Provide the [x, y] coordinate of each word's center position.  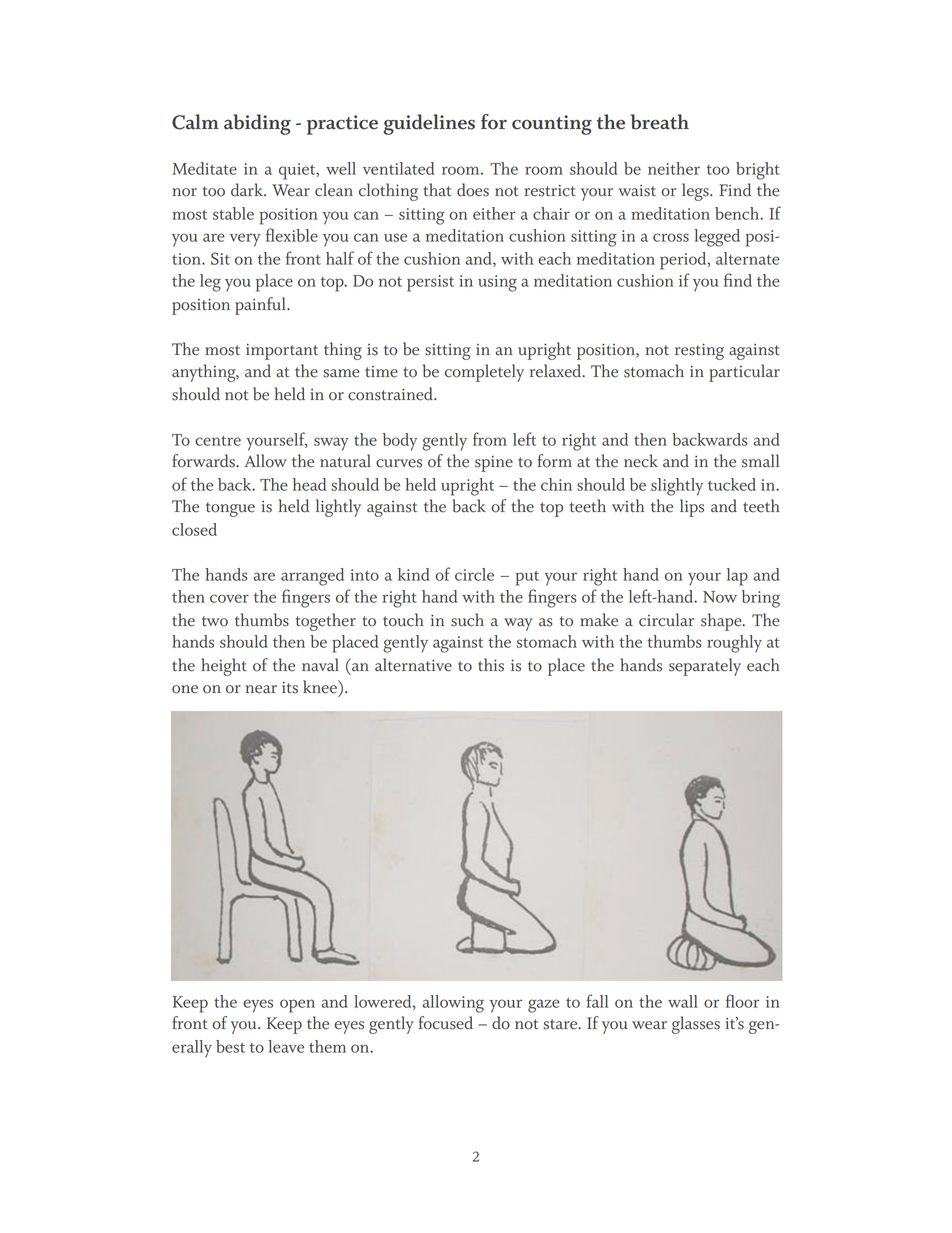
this [491, 665]
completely [484, 373]
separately [705, 667]
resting [699, 352]
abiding [257, 124]
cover [229, 598]
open [297, 1006]
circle [474, 574]
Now [720, 597]
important [282, 352]
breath [660, 122]
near [261, 689]
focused [446, 1023]
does [473, 190]
